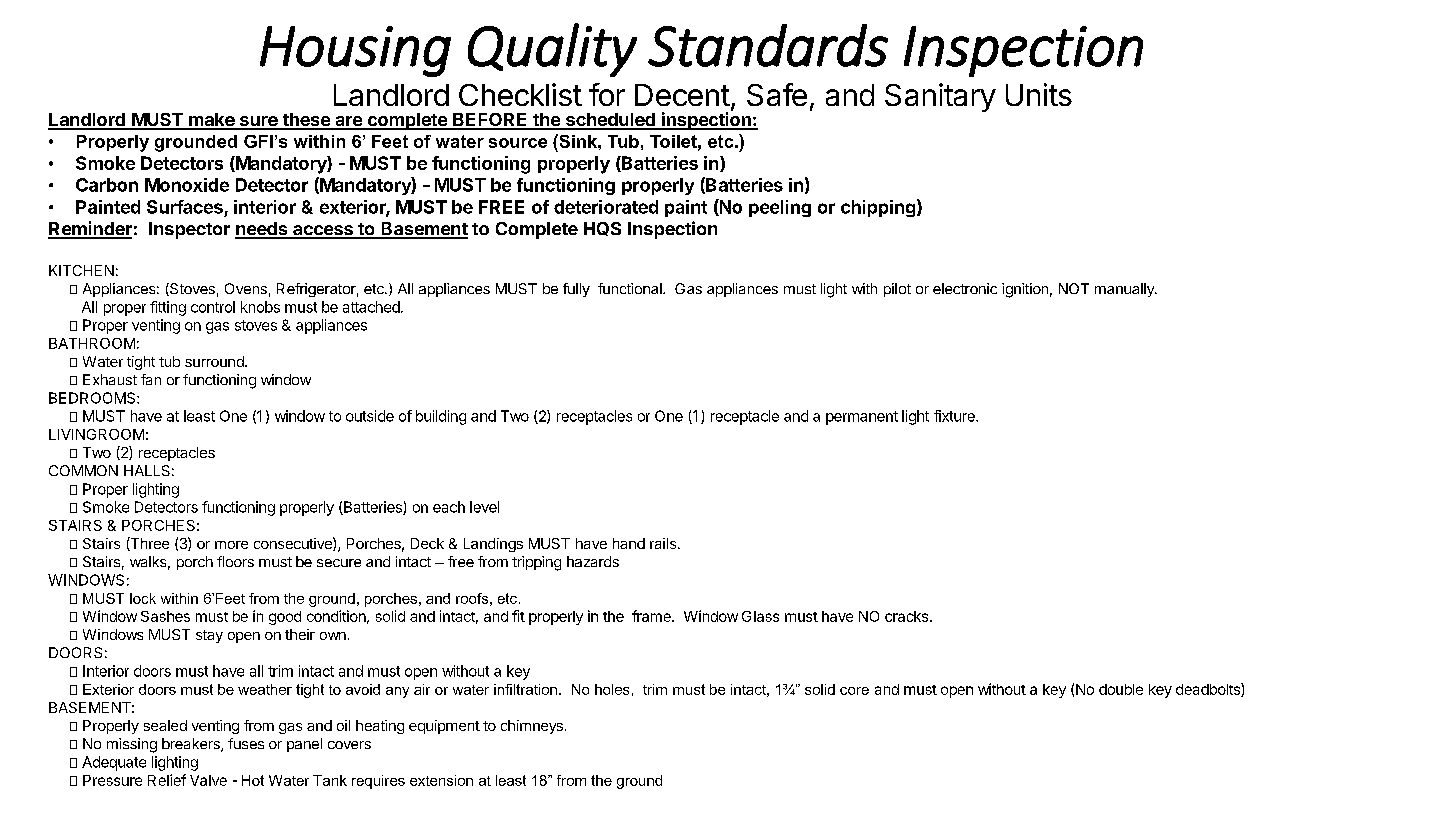 This screenshot has width=1456, height=819. What do you see at coordinates (629, 543) in the screenshot?
I see `hand` at bounding box center [629, 543].
